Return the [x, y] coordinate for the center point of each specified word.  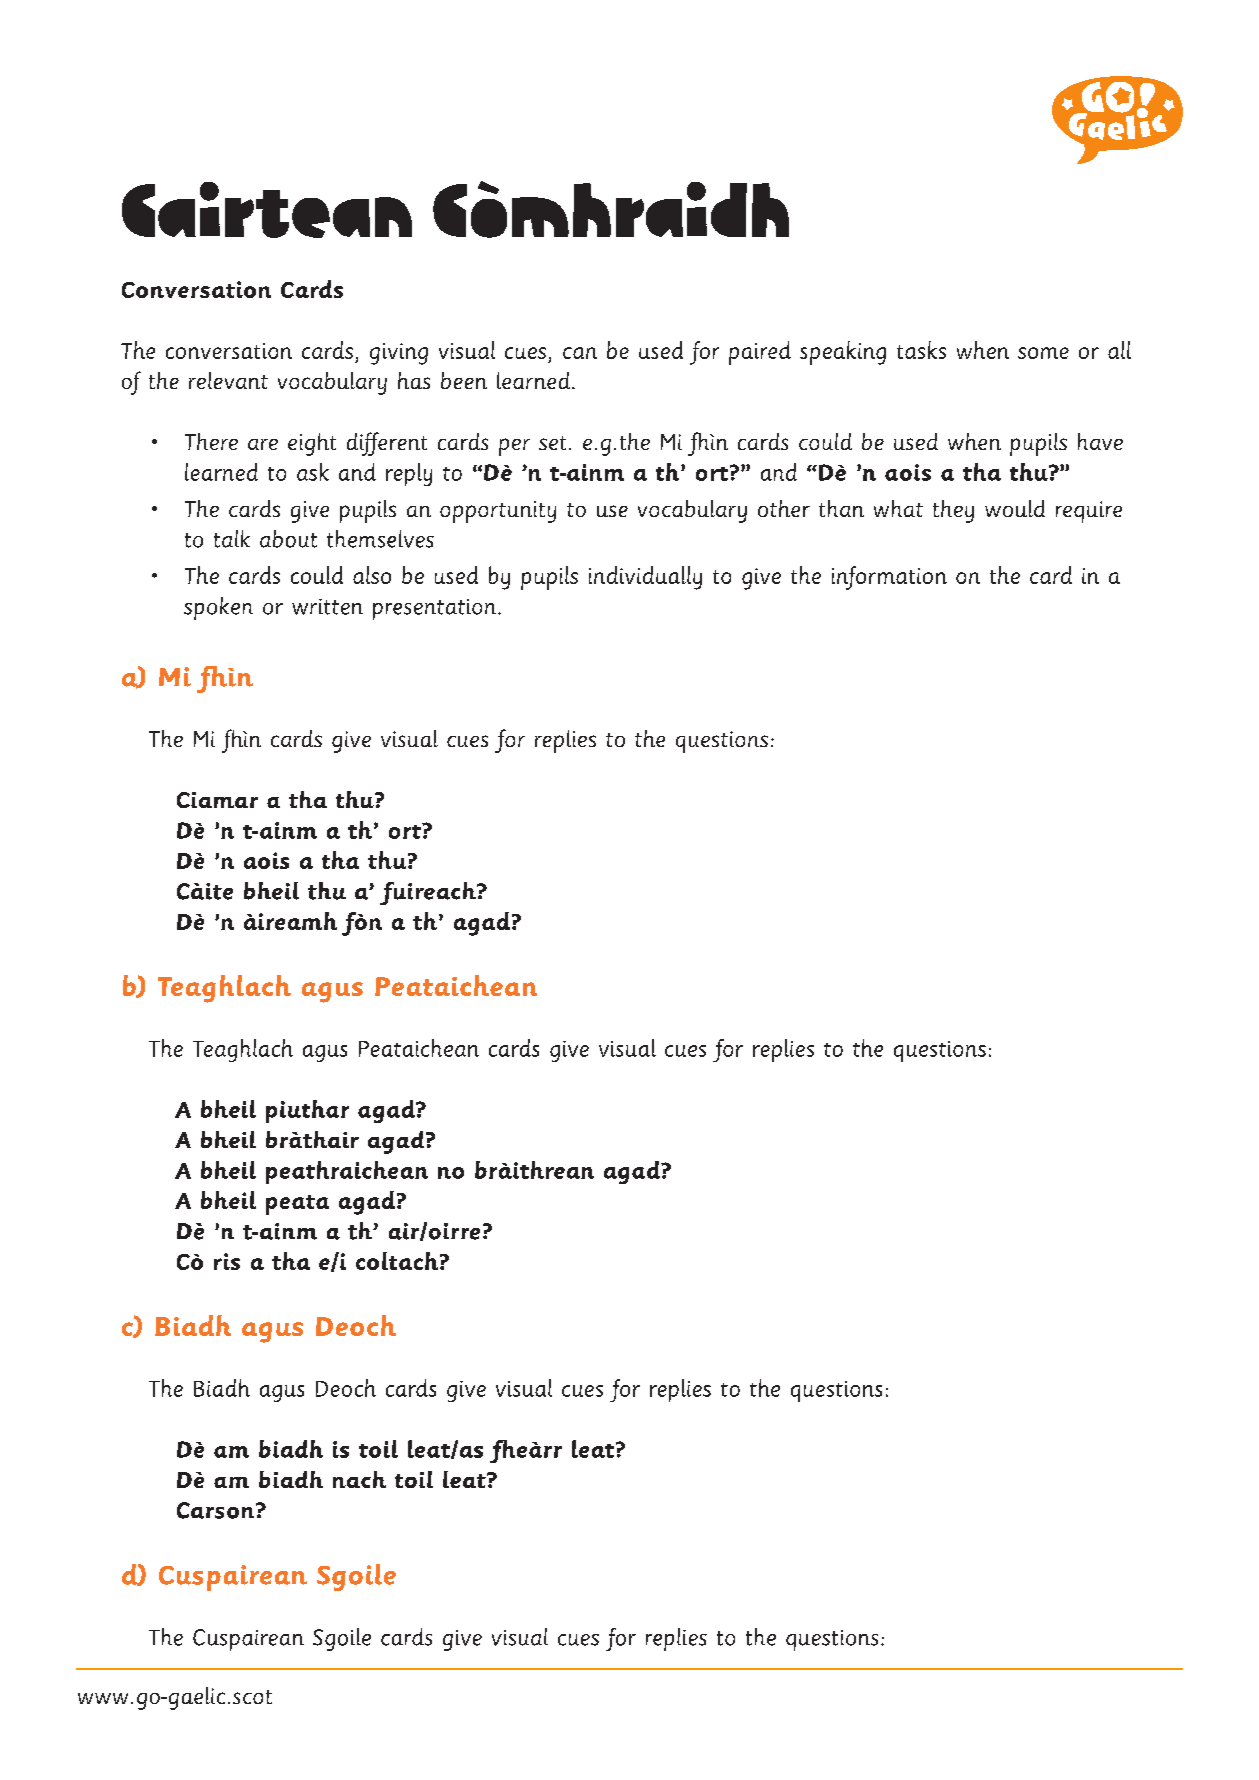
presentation [436, 609]
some [1043, 353]
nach [359, 1479]
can [580, 353]
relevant [228, 380]
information [889, 578]
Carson [217, 1510]
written [327, 607]
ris [227, 1261]
